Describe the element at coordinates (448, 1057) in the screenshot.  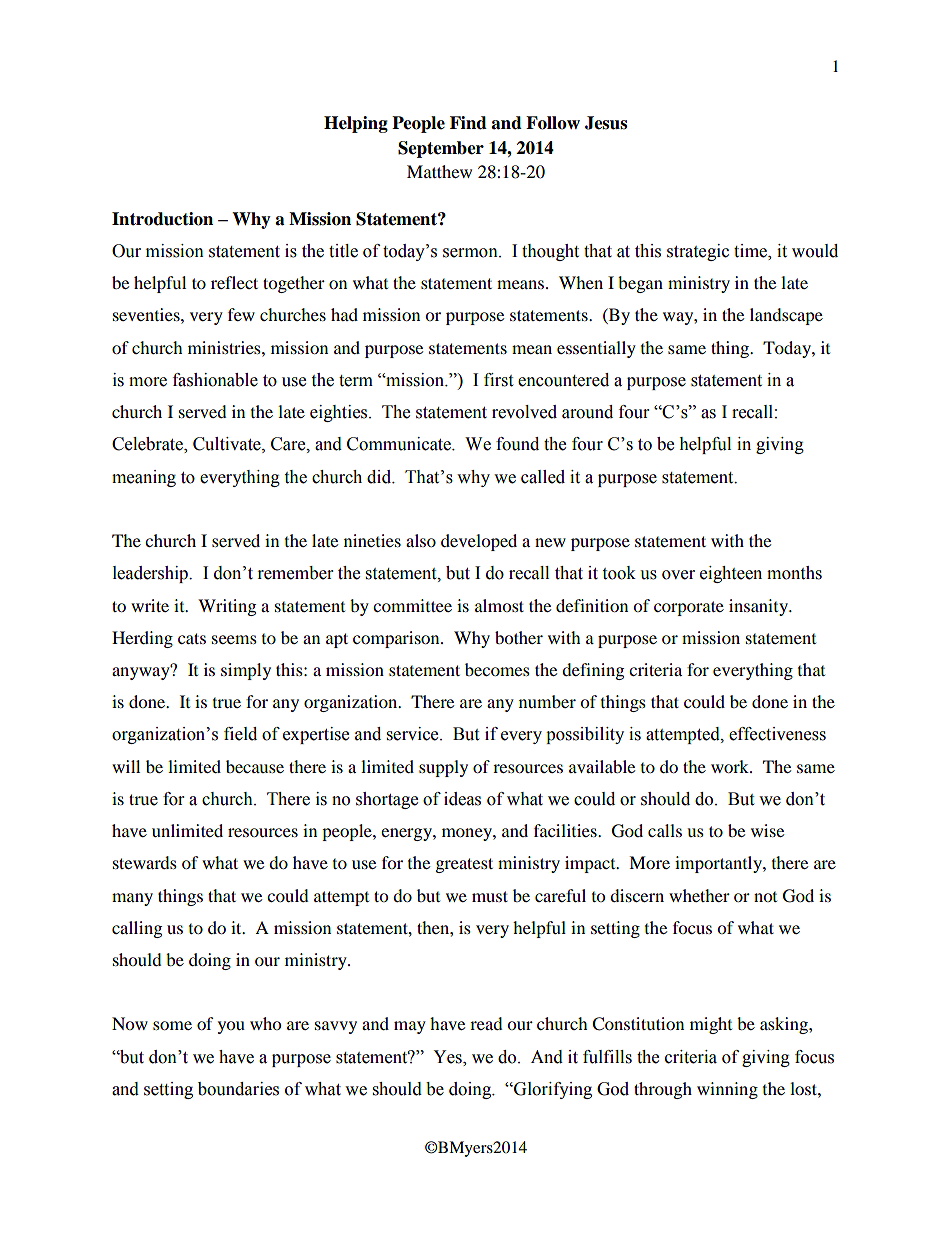
I see `Yes` at that location.
